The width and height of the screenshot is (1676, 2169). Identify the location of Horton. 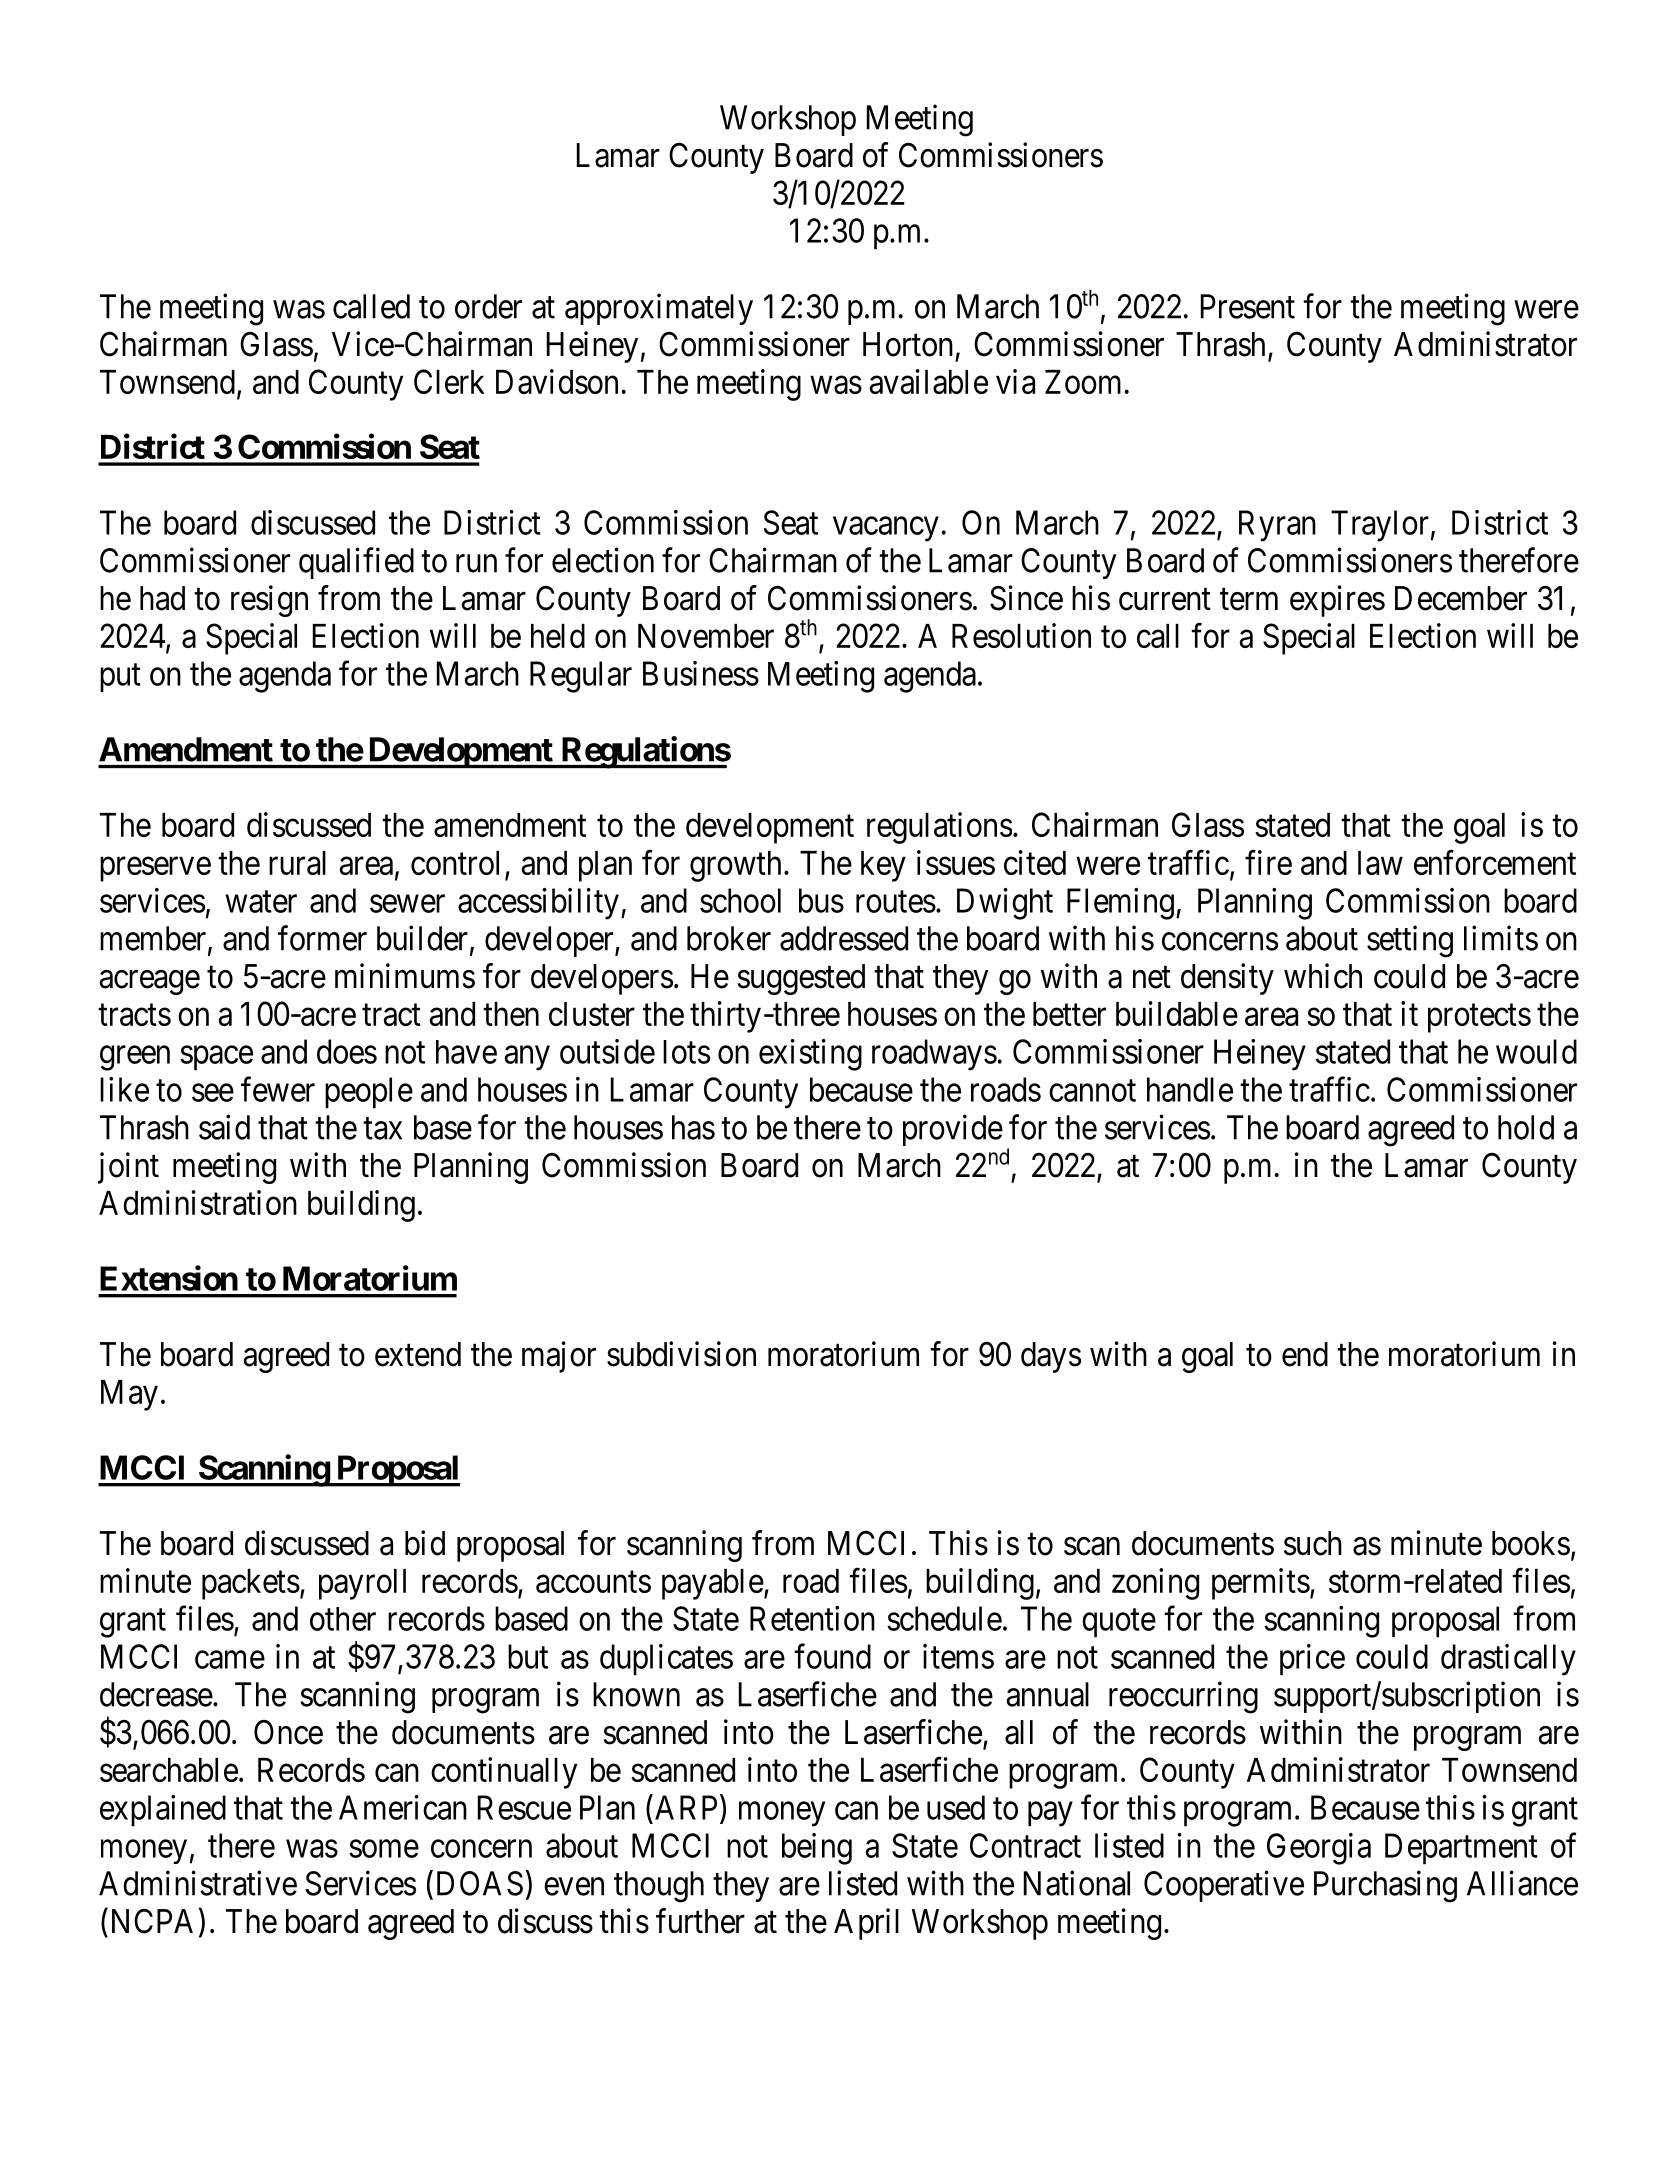
(908, 344).
